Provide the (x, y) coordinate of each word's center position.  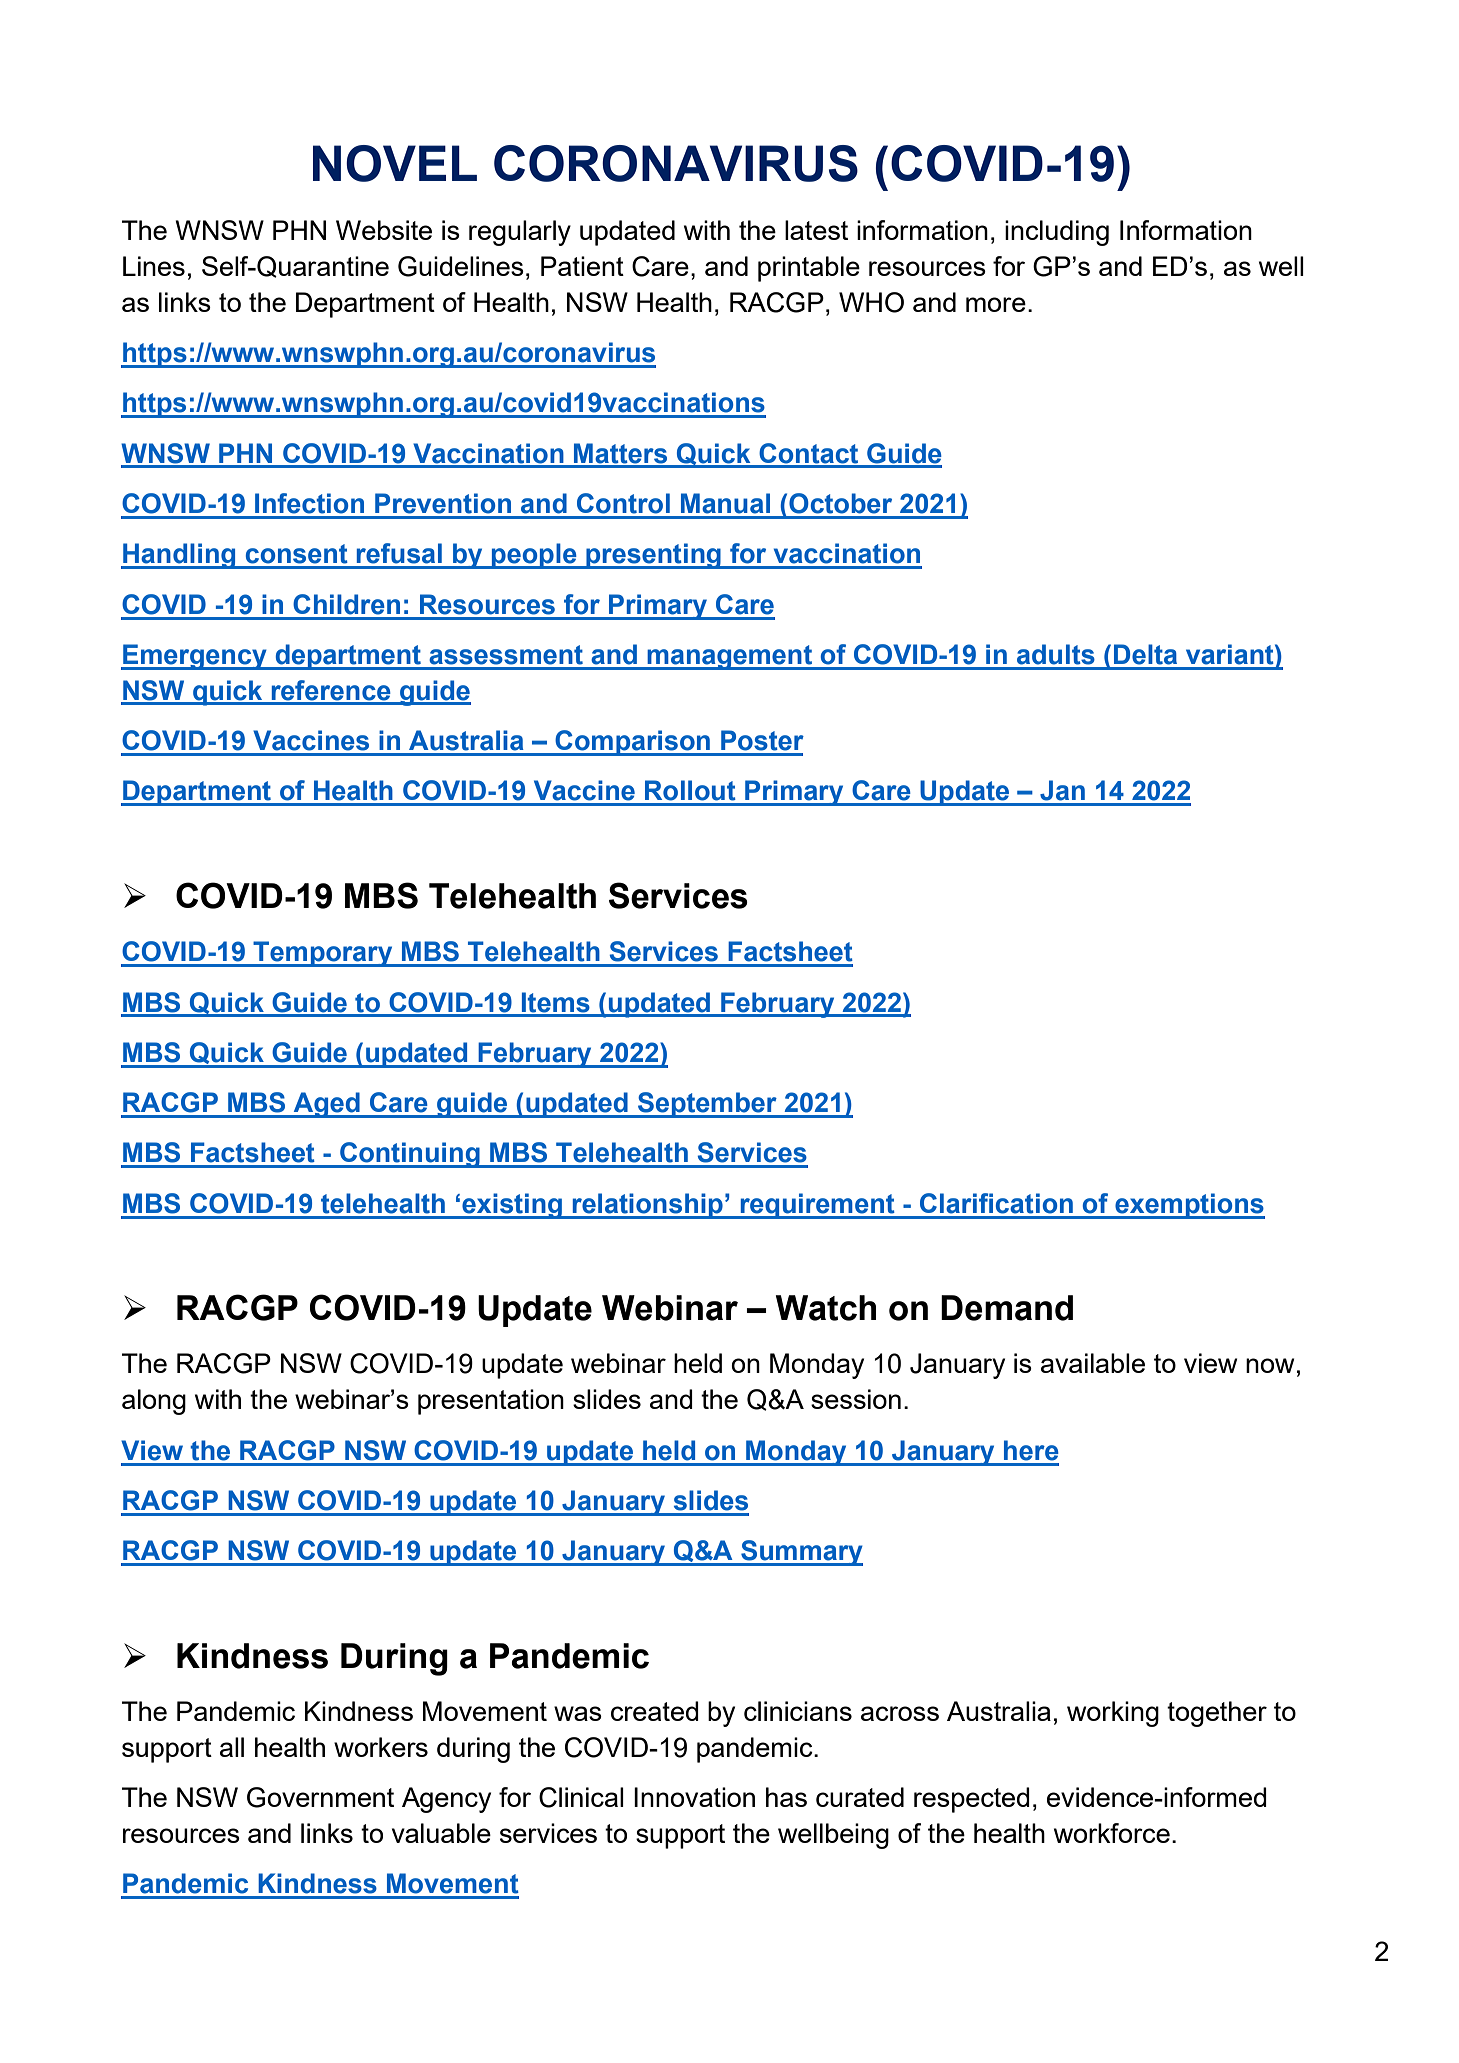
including (1057, 233)
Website (384, 230)
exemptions (1189, 1206)
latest (816, 230)
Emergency (195, 657)
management (730, 657)
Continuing (410, 1155)
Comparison (632, 743)
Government (320, 1797)
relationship (647, 1206)
